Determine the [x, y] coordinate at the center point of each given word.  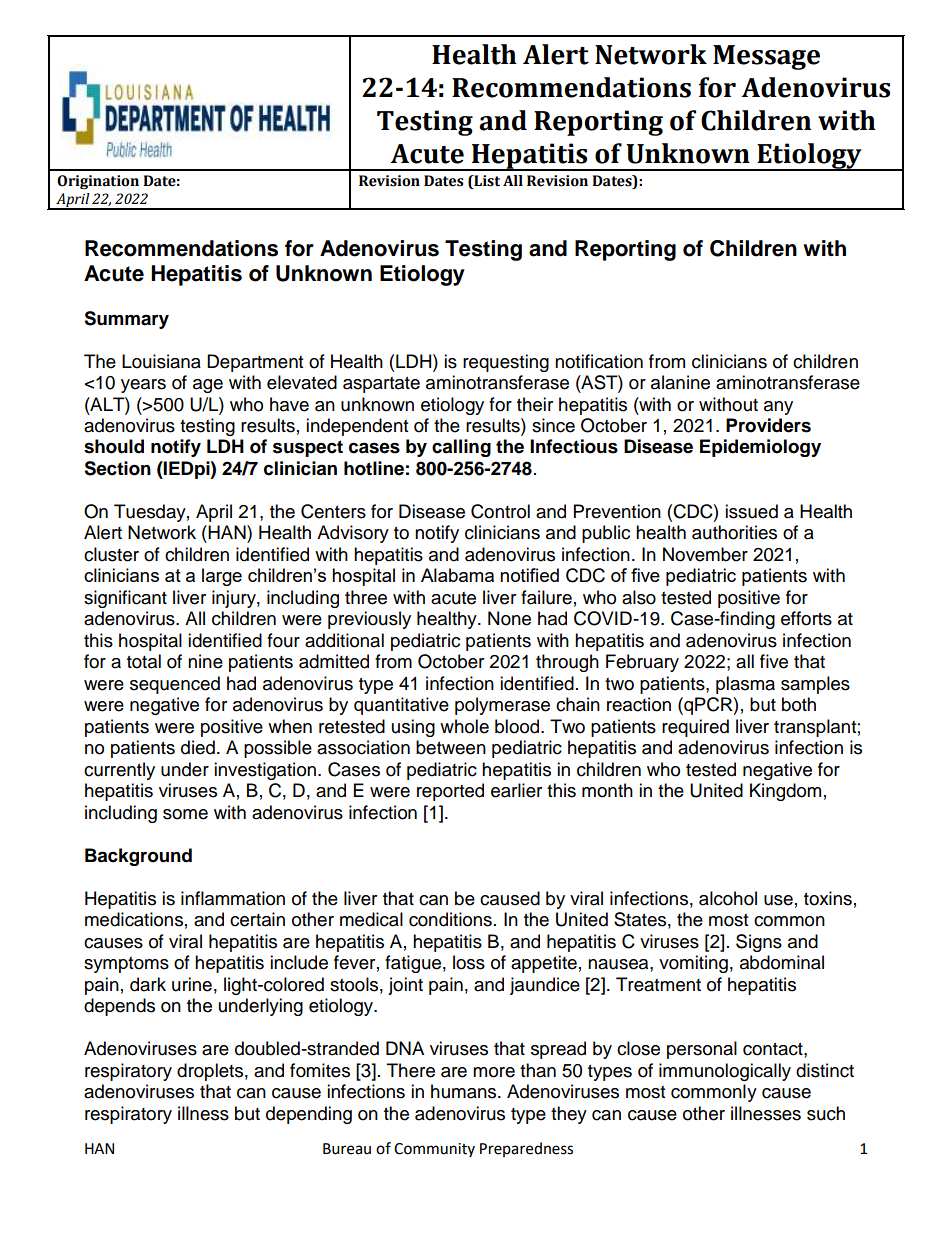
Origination [98, 182]
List [486, 182]
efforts [806, 618]
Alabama [457, 575]
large [222, 577]
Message [766, 57]
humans [465, 1091]
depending [309, 1115]
